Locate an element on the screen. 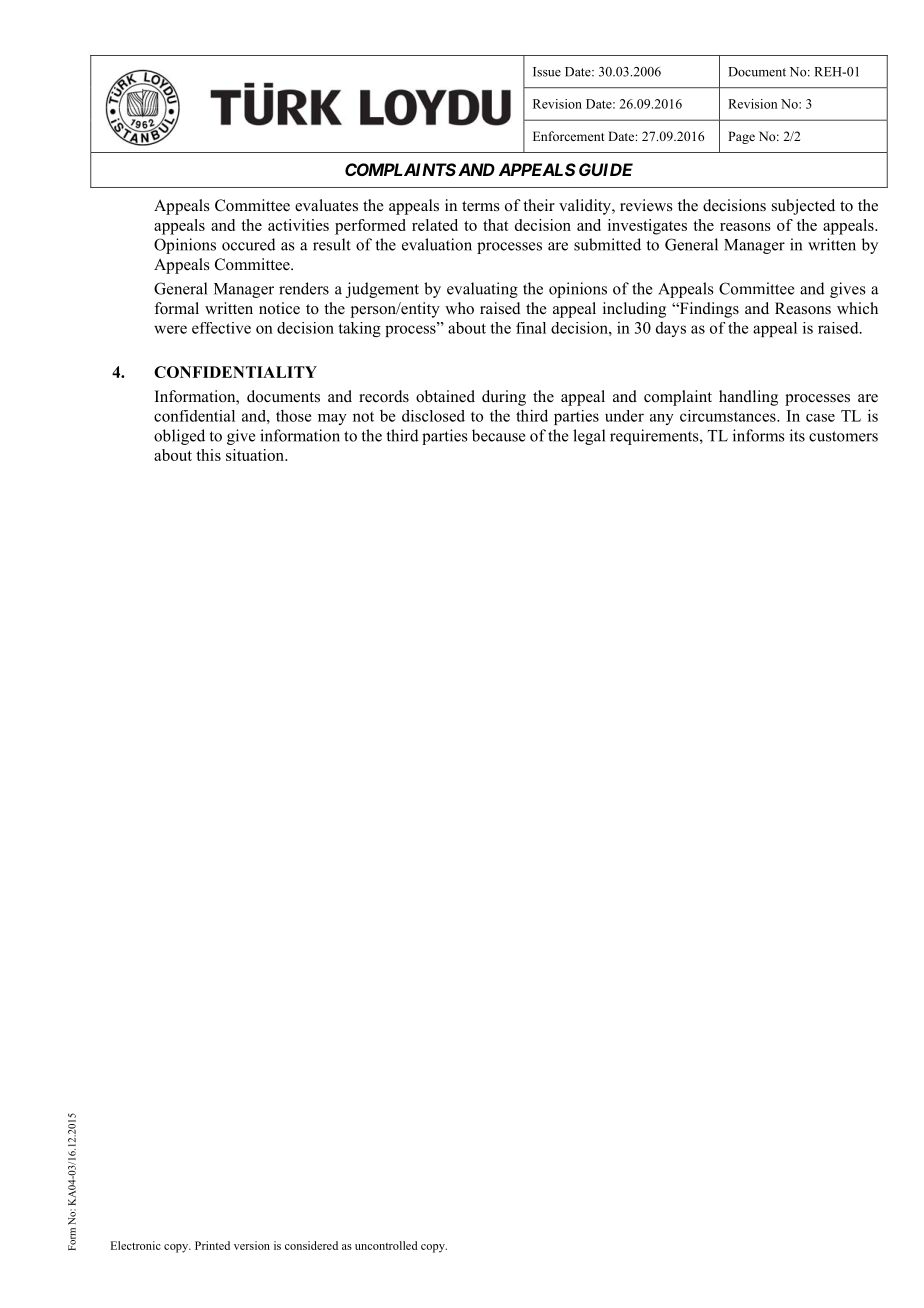 The image size is (924, 1308). evaluates is located at coordinates (326, 205).
